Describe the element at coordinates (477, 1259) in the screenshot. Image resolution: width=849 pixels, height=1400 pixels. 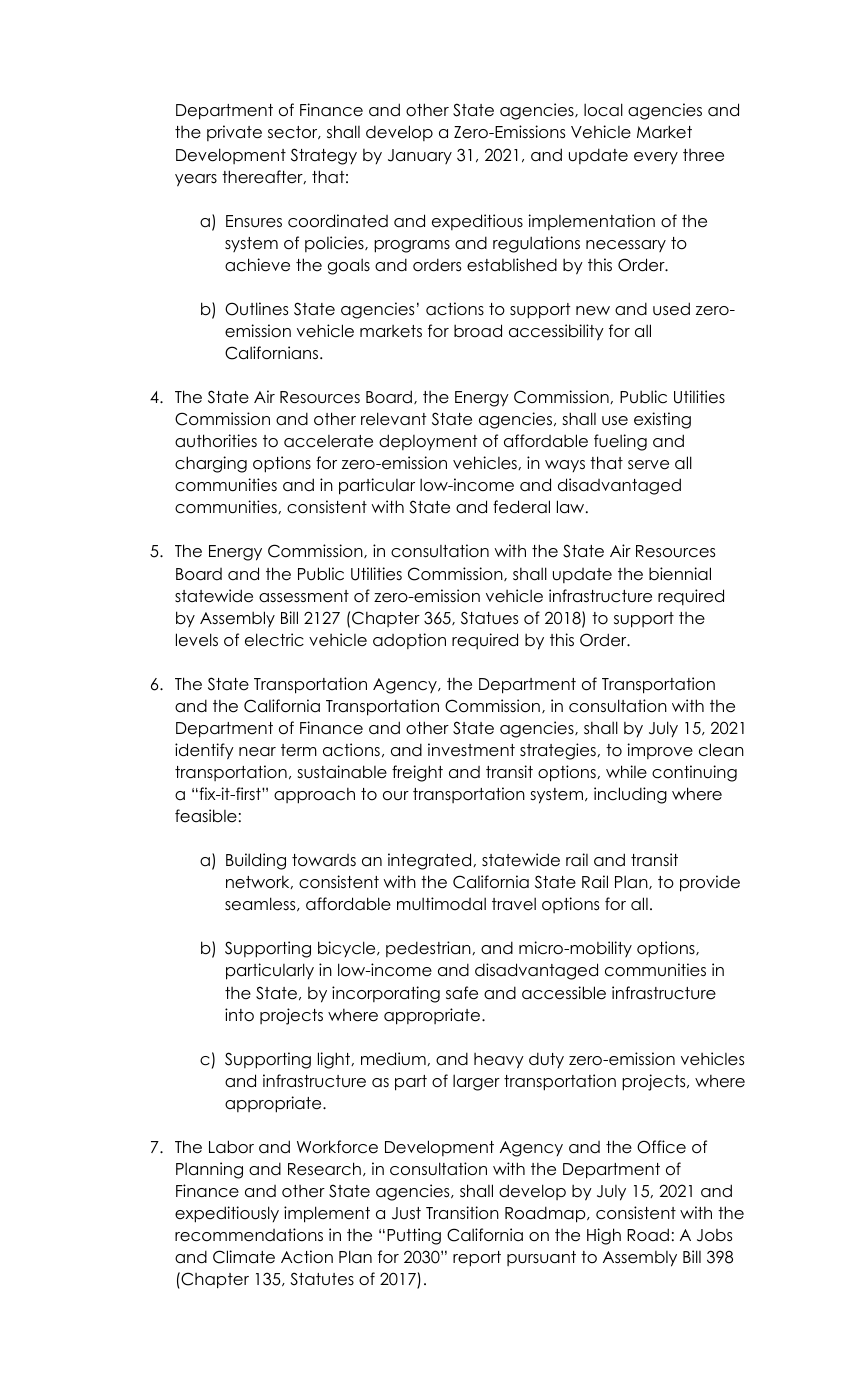
I see `report` at that location.
